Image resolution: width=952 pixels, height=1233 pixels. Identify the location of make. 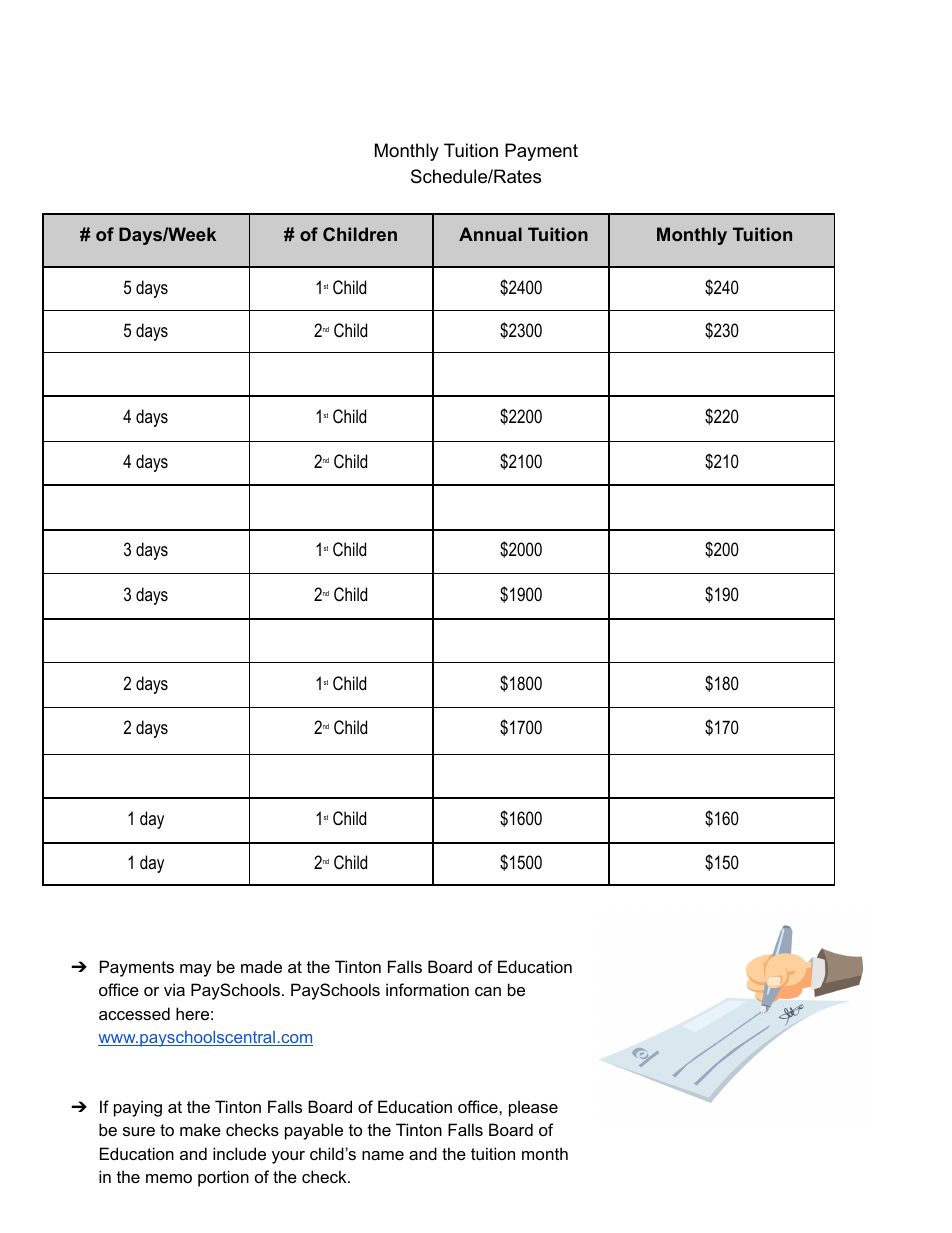
(200, 1129).
